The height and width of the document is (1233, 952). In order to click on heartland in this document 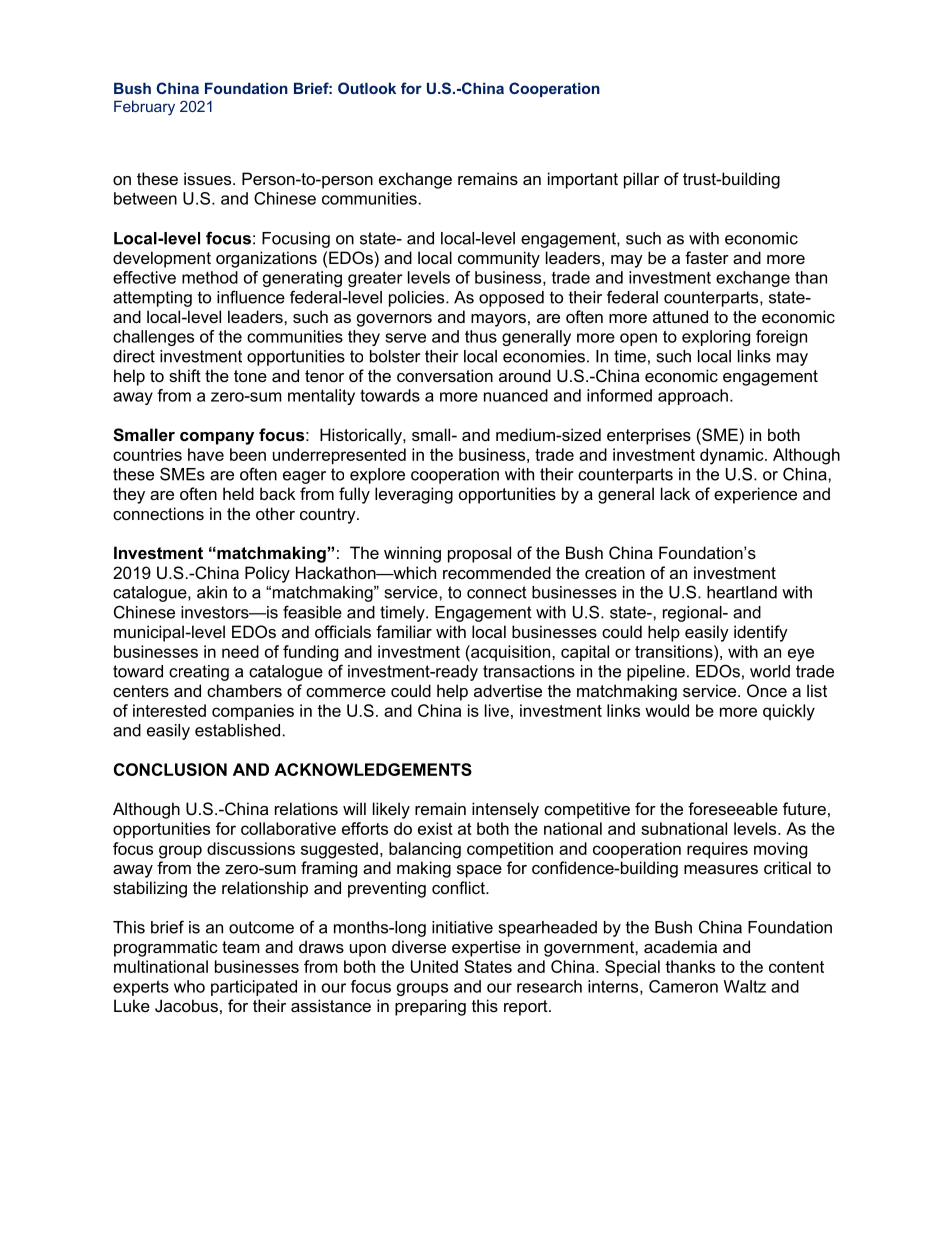, I will do `click(742, 592)`.
